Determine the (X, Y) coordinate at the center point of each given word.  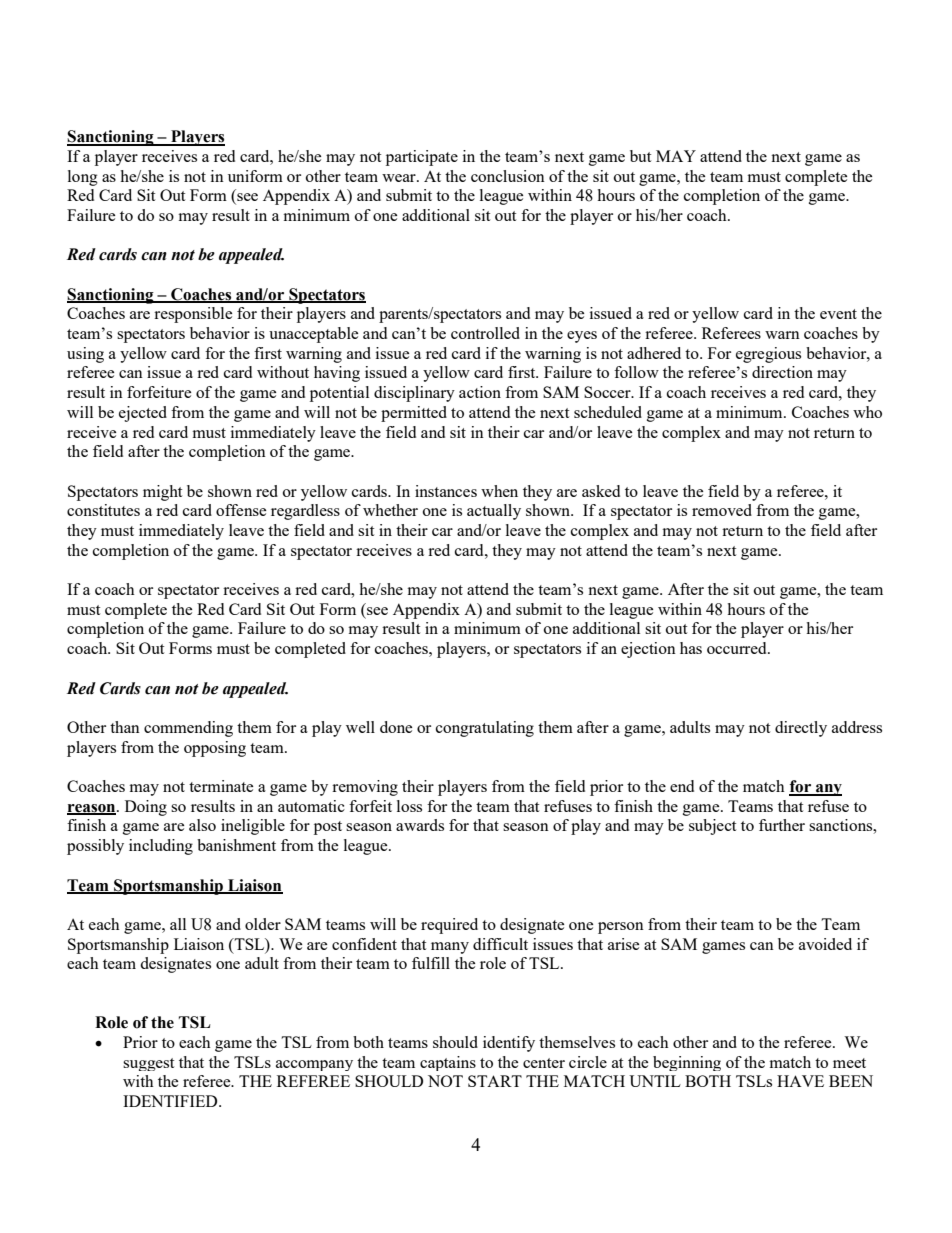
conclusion (508, 176)
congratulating (485, 729)
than (125, 727)
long (83, 178)
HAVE (800, 1081)
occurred (738, 648)
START (495, 1081)
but (640, 156)
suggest (148, 1064)
